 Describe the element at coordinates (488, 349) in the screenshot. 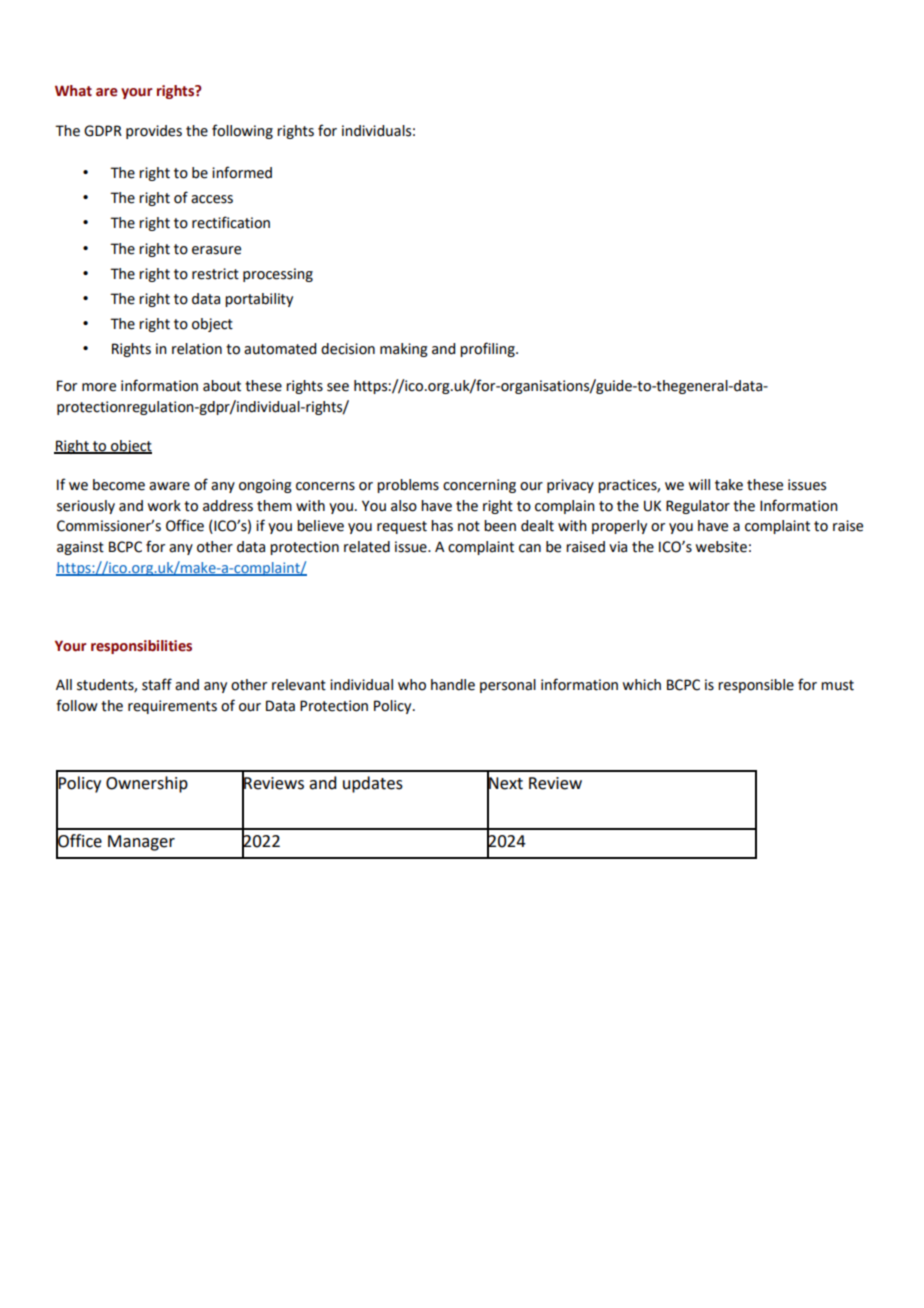

I see `profiling` at that location.
